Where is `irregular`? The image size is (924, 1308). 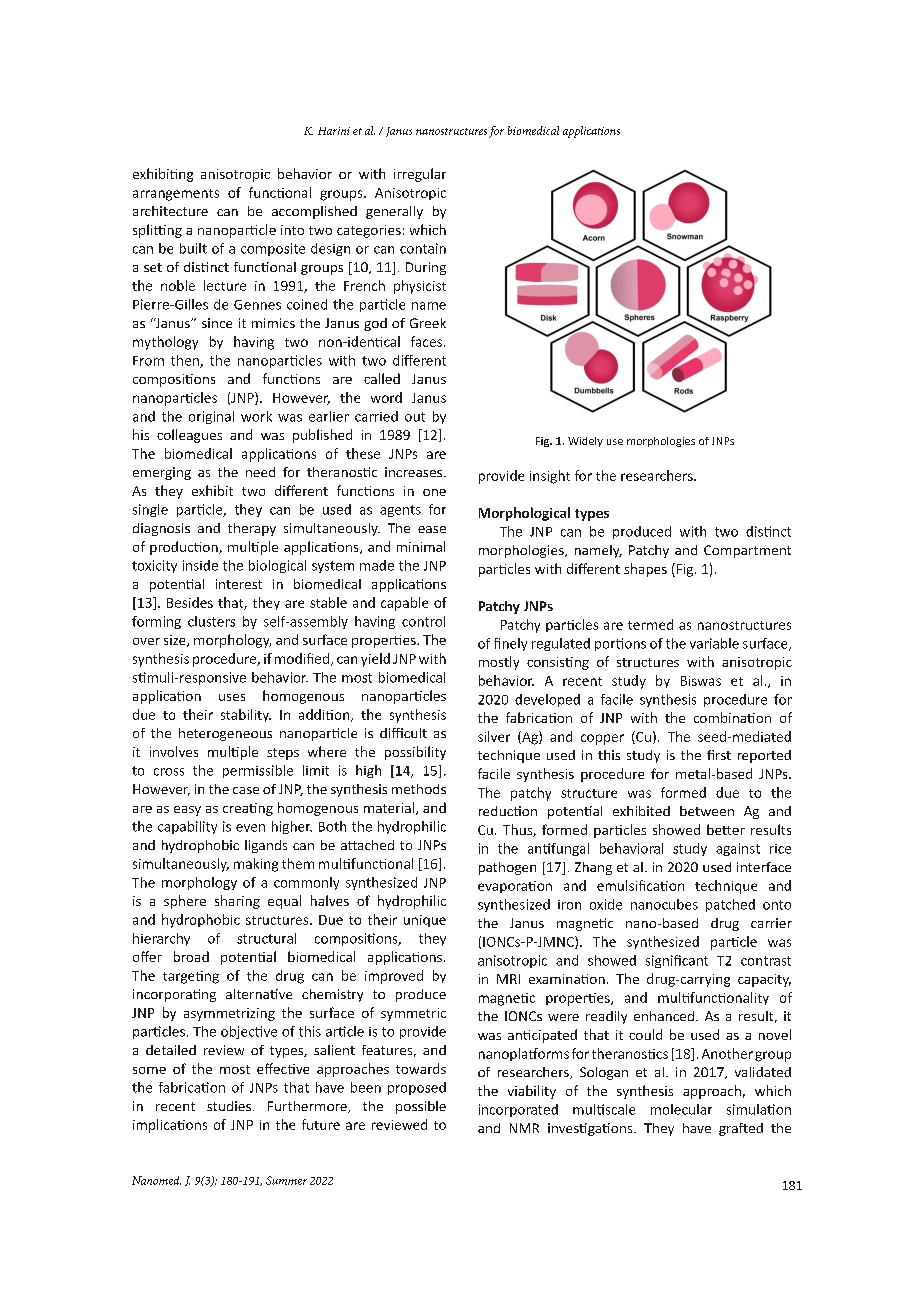
irregular is located at coordinates (420, 175).
